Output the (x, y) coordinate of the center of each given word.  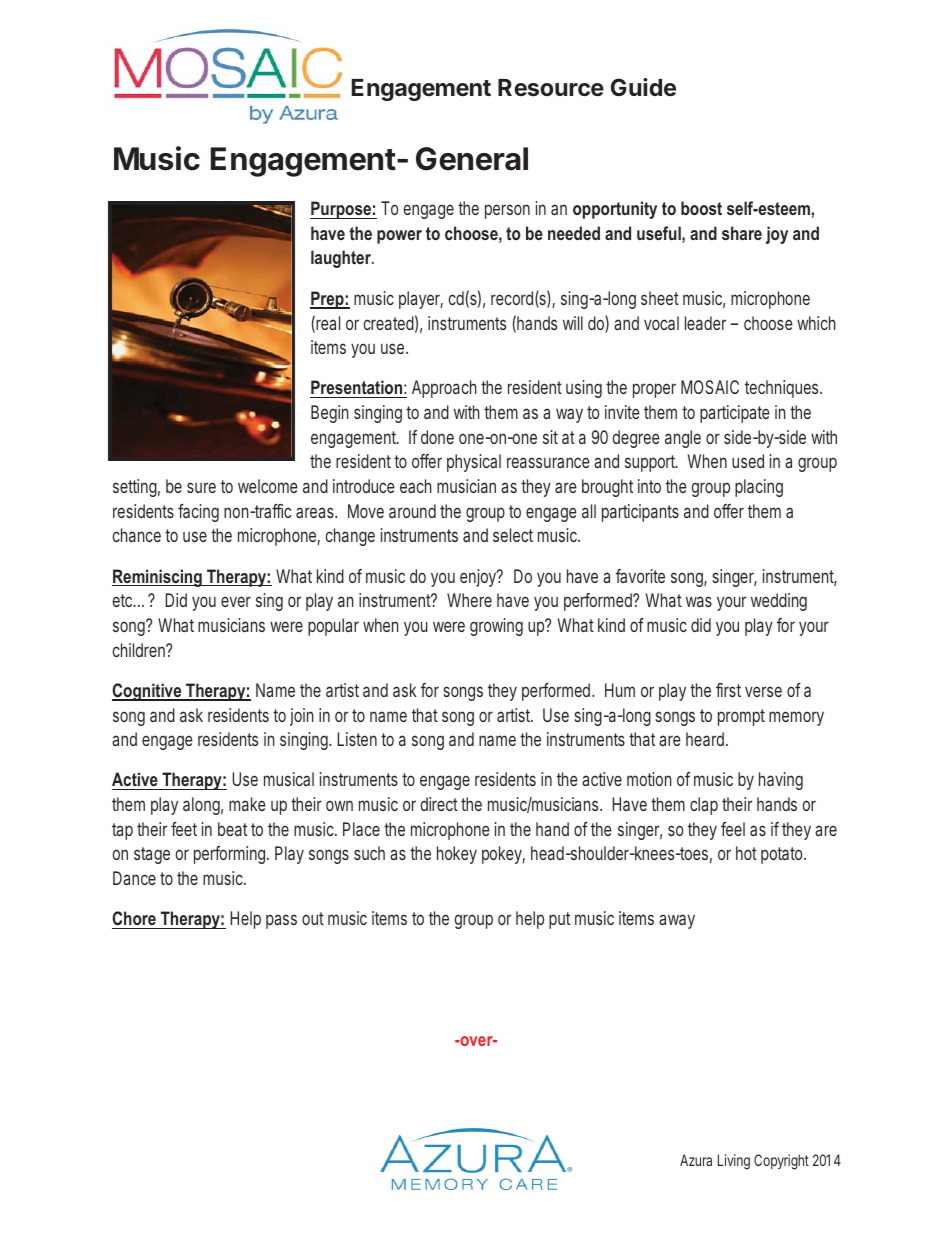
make (247, 804)
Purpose (341, 210)
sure (201, 487)
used (748, 461)
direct (439, 804)
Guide (643, 87)
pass (281, 921)
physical (474, 463)
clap (704, 806)
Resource (551, 88)
